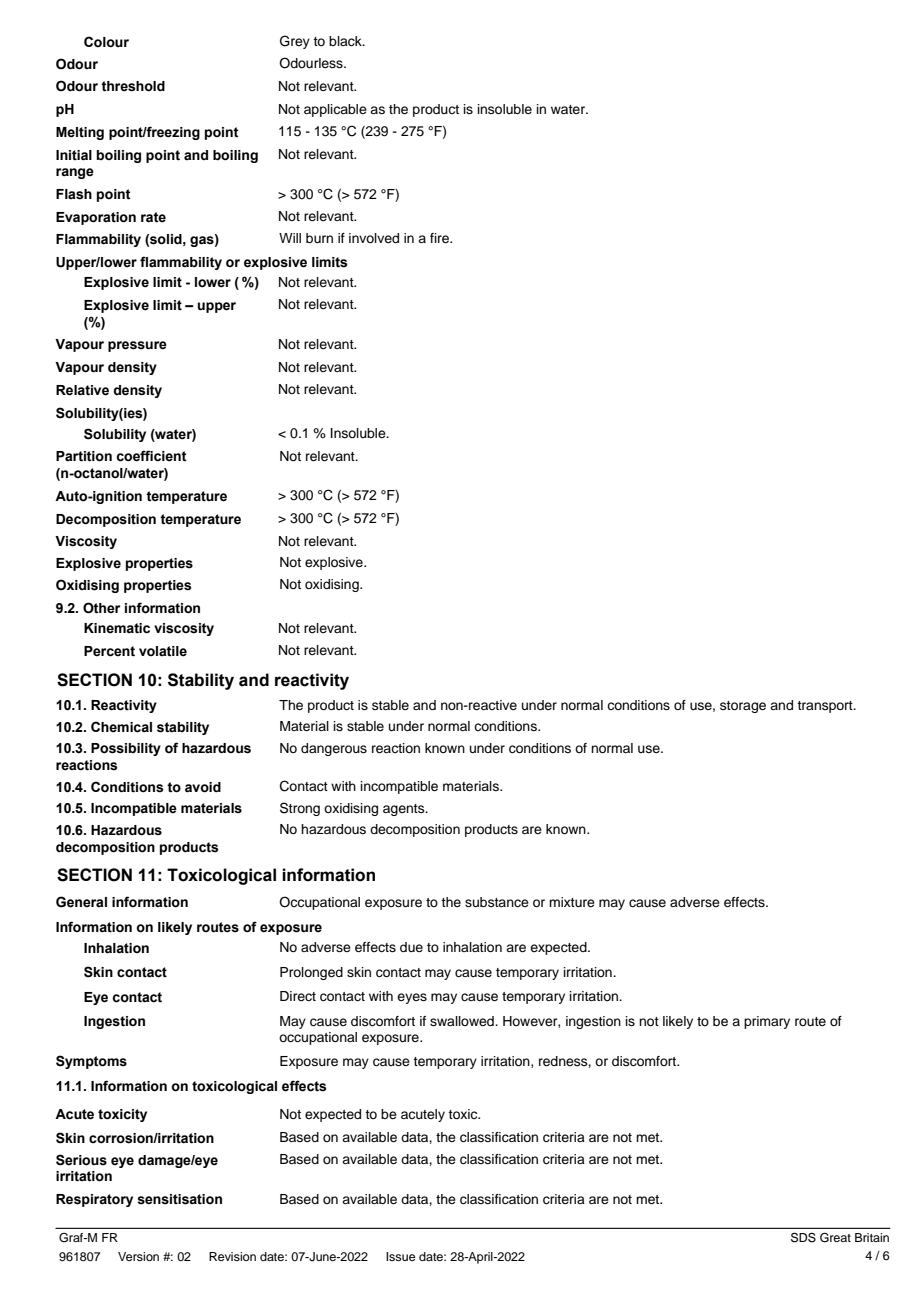 The height and width of the page is (1308, 924). I want to click on black, so click(346, 41).
